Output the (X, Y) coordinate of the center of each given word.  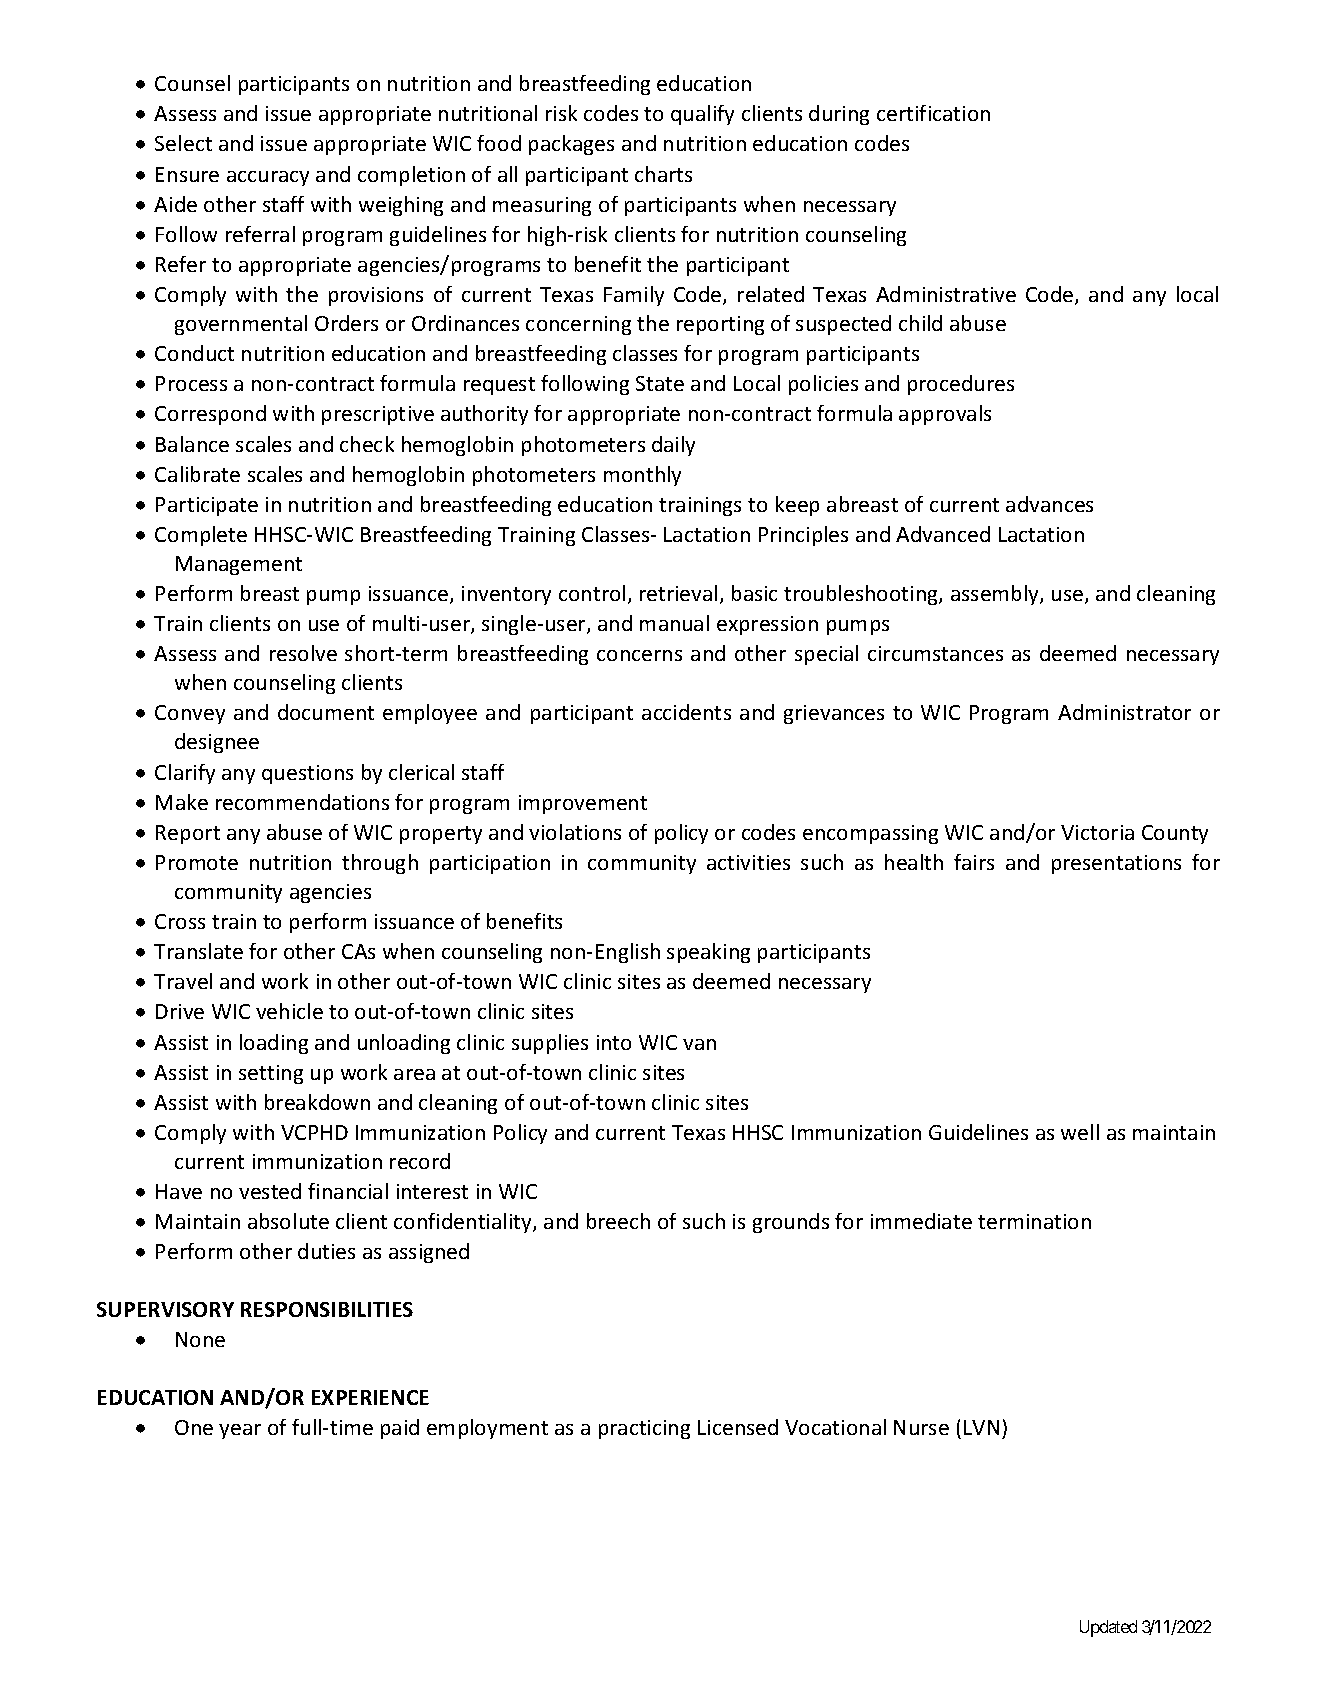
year (240, 1431)
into (614, 1042)
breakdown (317, 1102)
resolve (303, 653)
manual (674, 623)
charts (663, 174)
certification (933, 113)
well (1080, 1132)
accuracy (268, 178)
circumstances (935, 653)
